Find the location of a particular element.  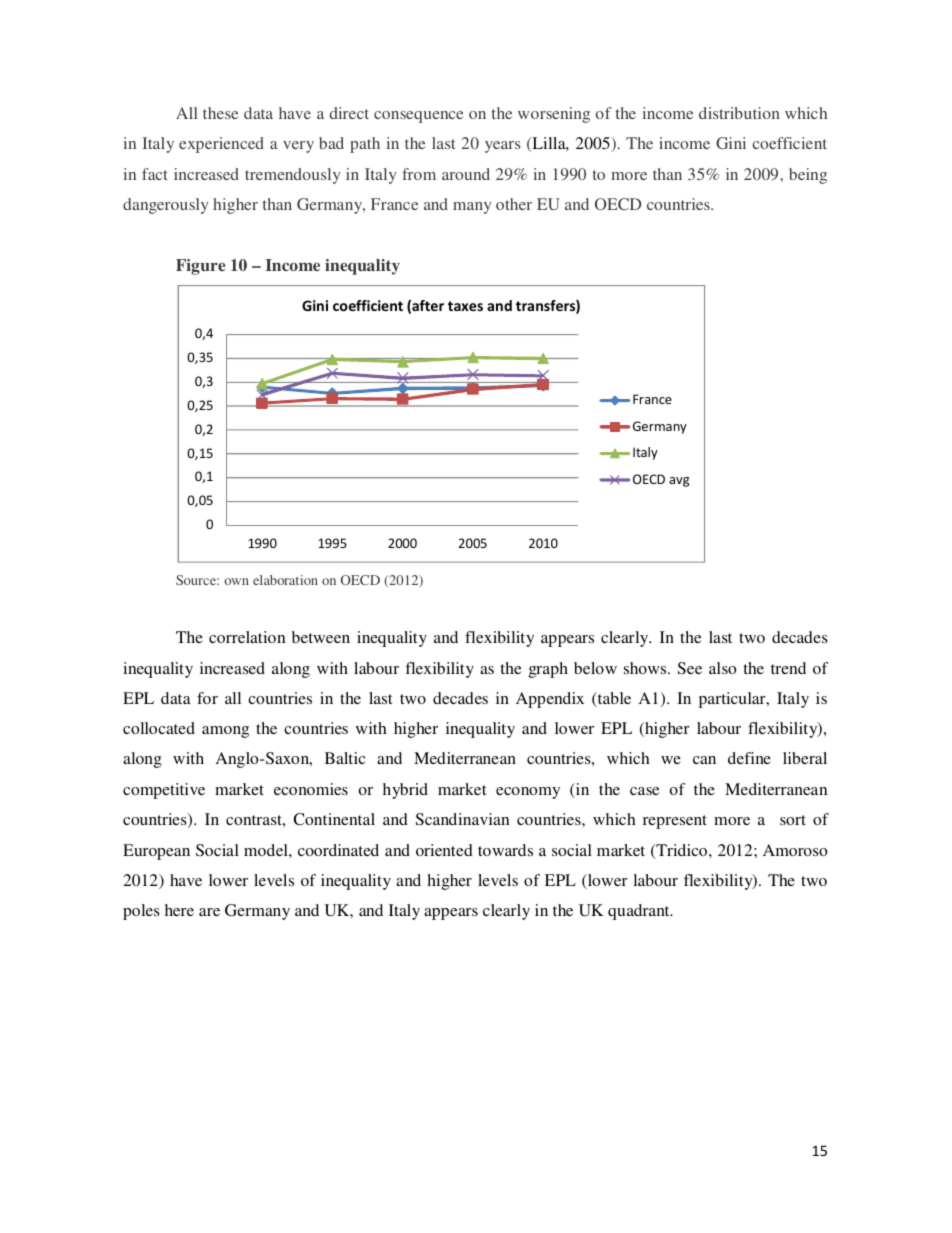

taxes is located at coordinates (465, 306).
